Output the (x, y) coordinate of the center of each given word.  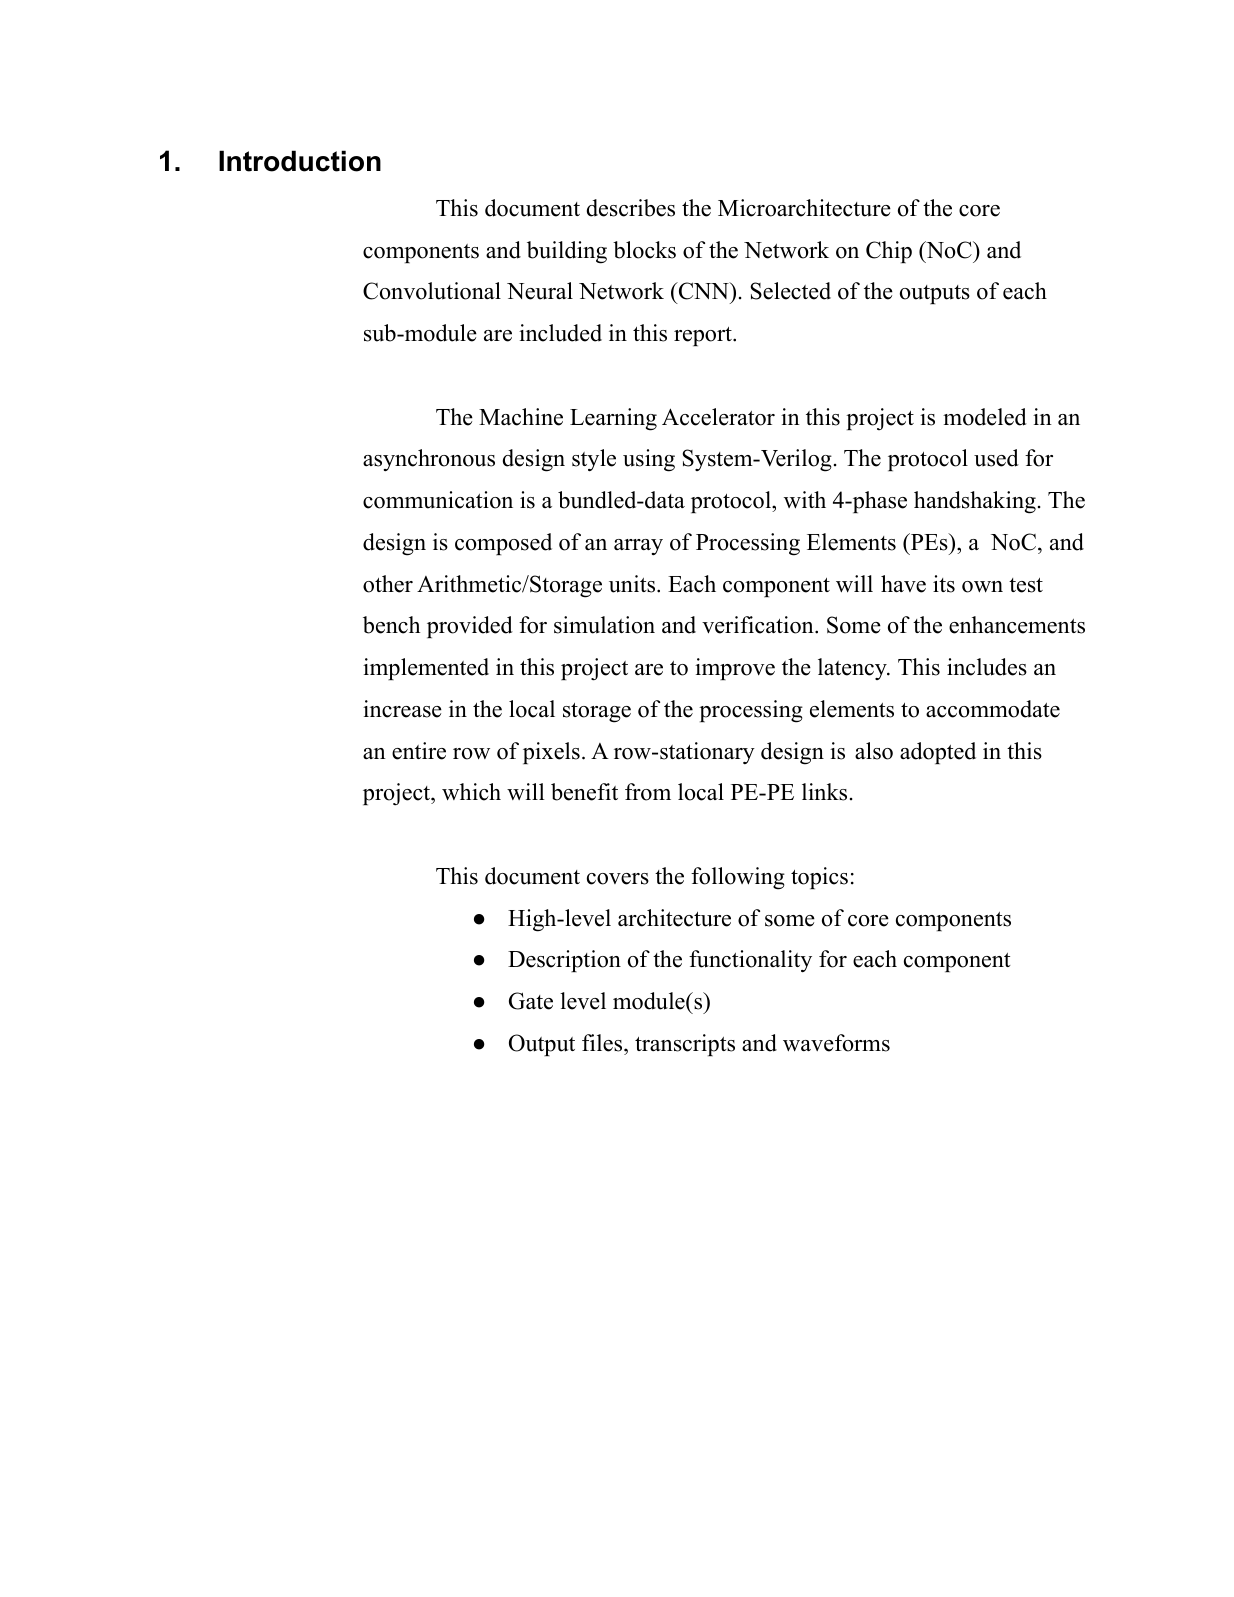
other (388, 584)
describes (631, 208)
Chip (889, 252)
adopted (938, 753)
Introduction (300, 161)
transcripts (685, 1045)
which (471, 792)
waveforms (836, 1043)
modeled (985, 417)
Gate (531, 1001)
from (648, 792)
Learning (613, 419)
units (632, 584)
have (903, 584)
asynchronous (429, 460)
